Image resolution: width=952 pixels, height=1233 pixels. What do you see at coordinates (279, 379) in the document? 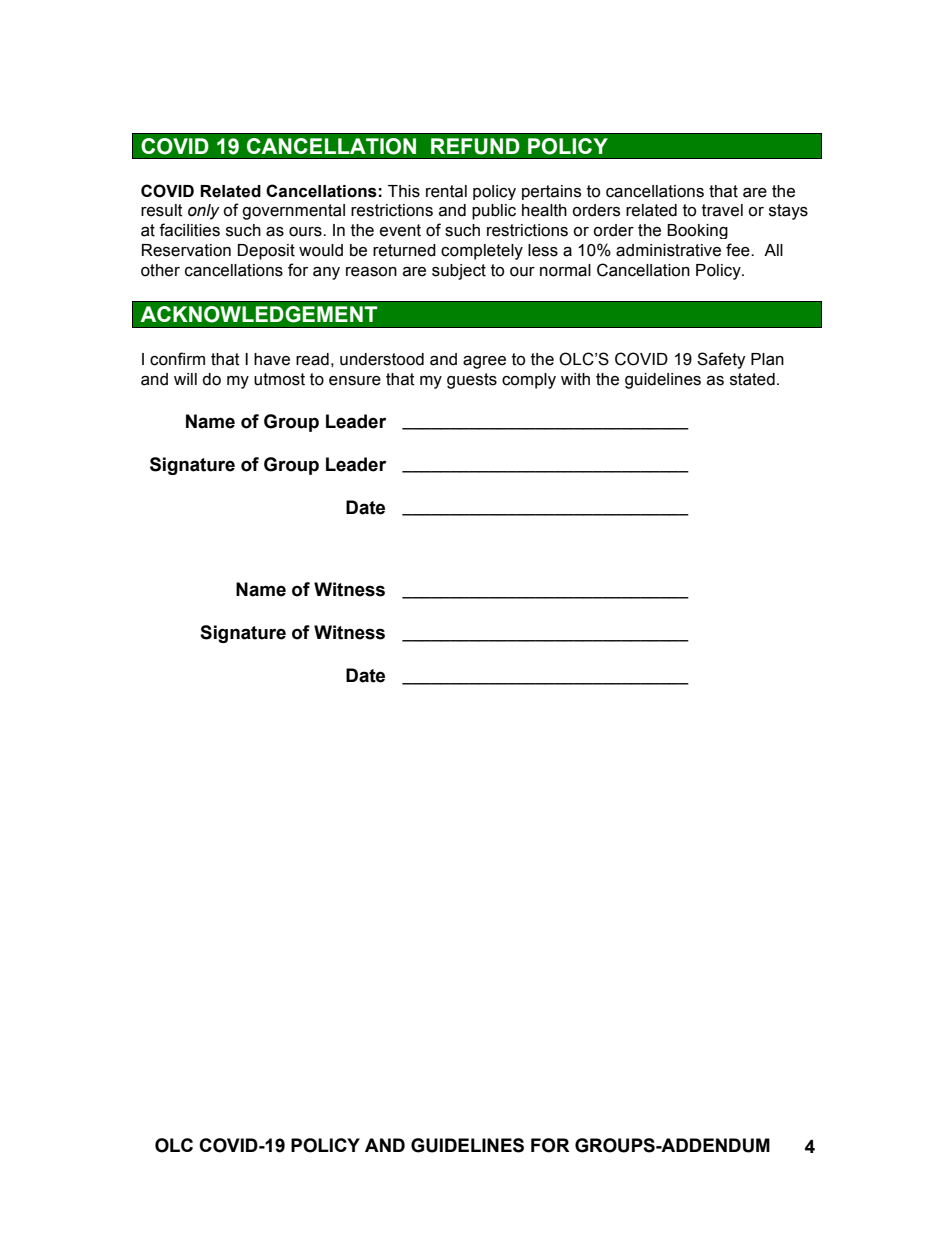
I see `utmost` at bounding box center [279, 379].
